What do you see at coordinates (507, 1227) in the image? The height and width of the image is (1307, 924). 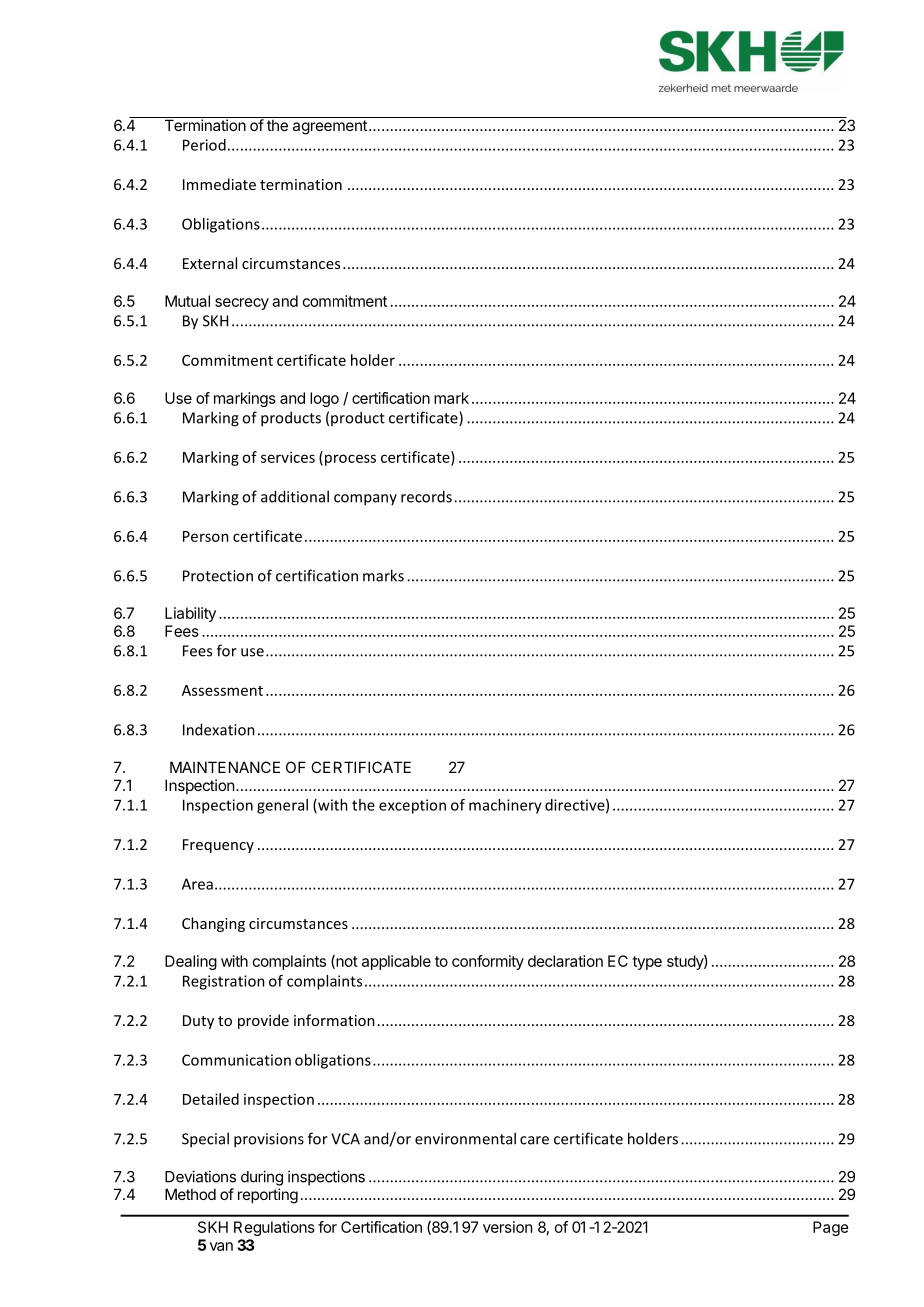 I see `version` at bounding box center [507, 1227].
